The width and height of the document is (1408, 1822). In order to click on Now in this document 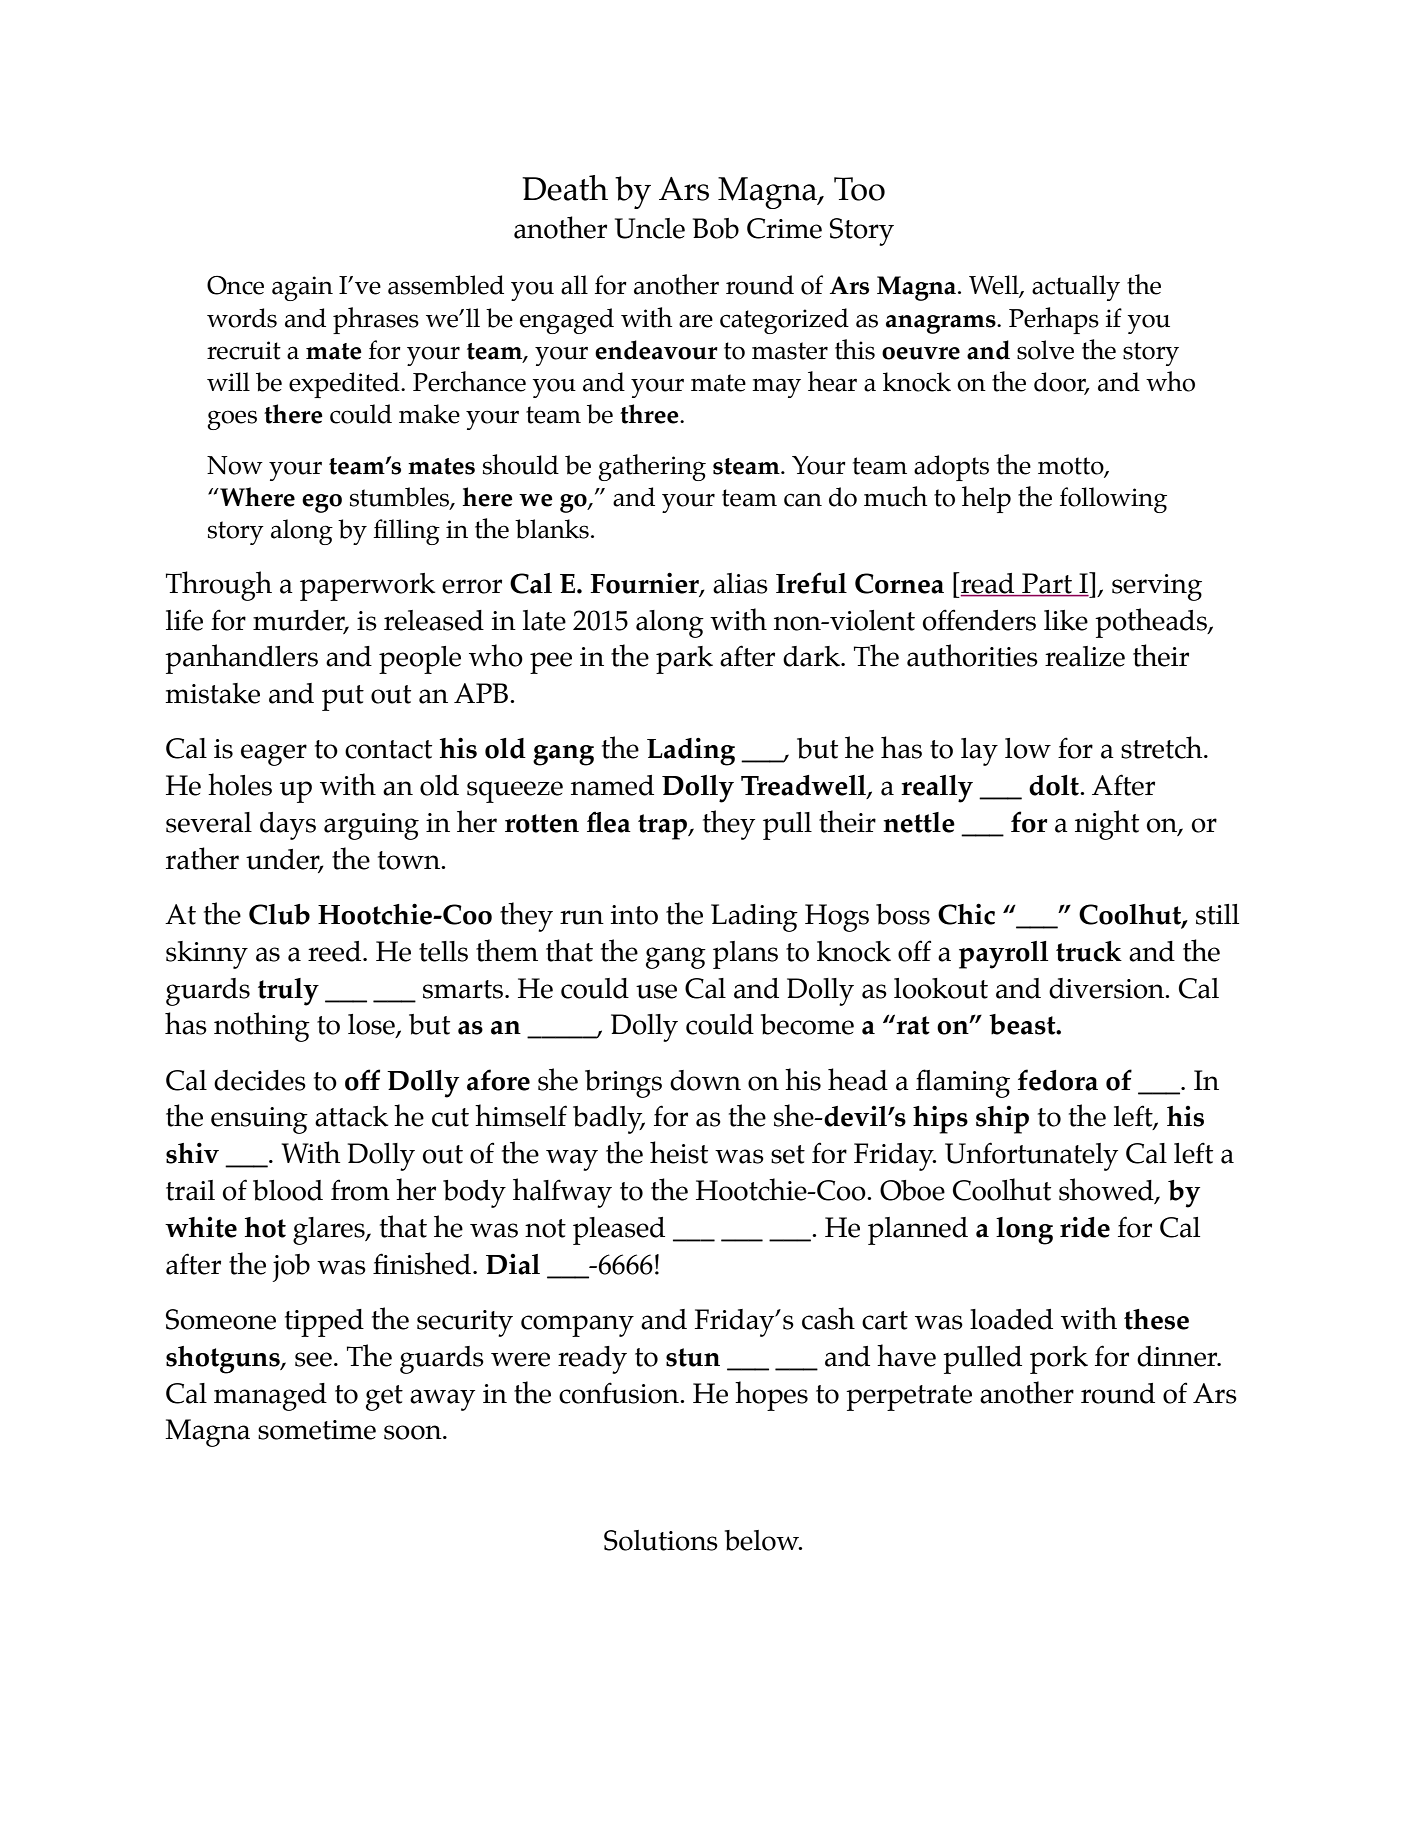, I will do `click(235, 465)`.
